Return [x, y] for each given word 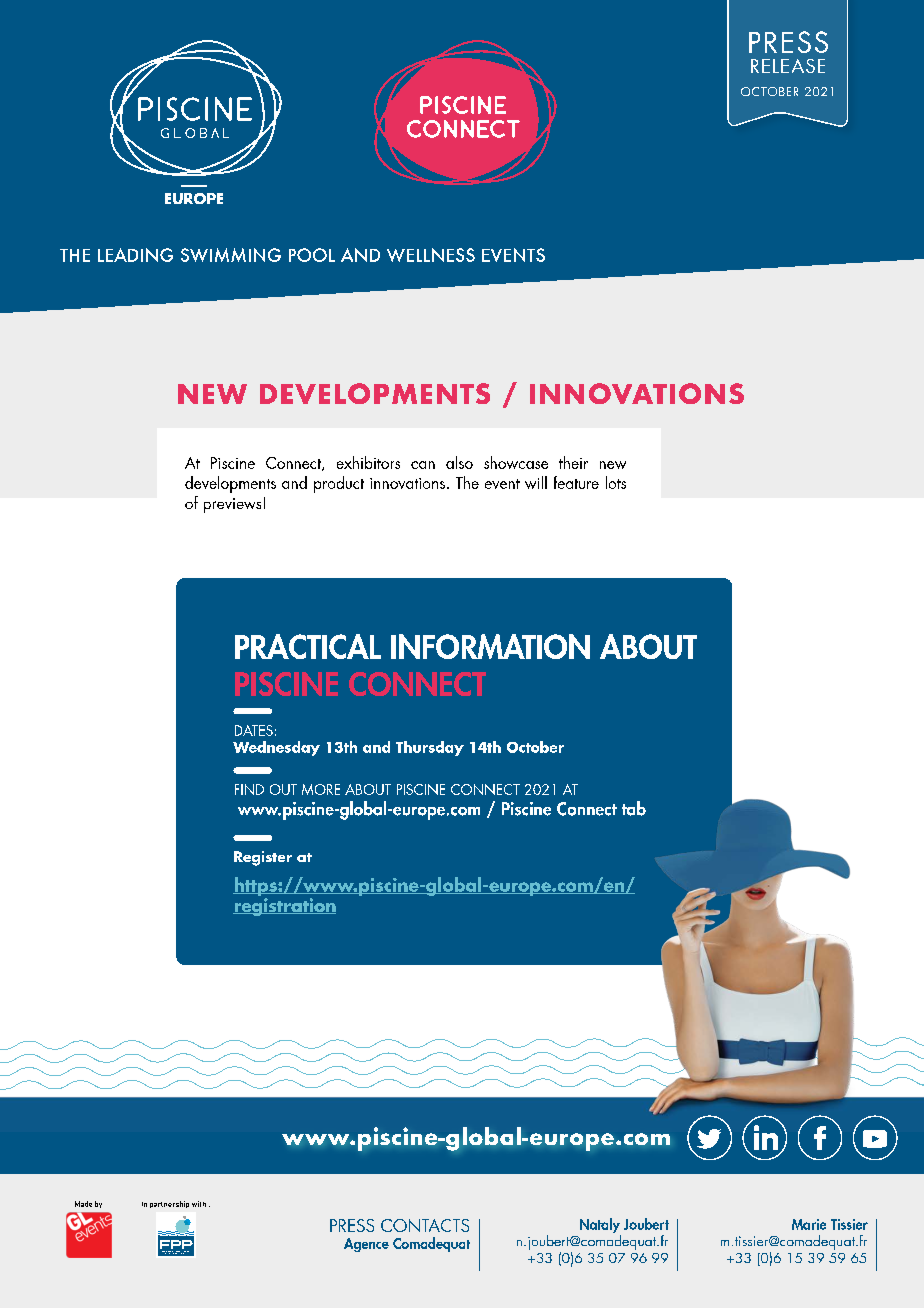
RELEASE [788, 66]
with [199, 1204]
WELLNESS [431, 255]
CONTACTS [425, 1225]
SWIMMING [231, 255]
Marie [809, 1224]
